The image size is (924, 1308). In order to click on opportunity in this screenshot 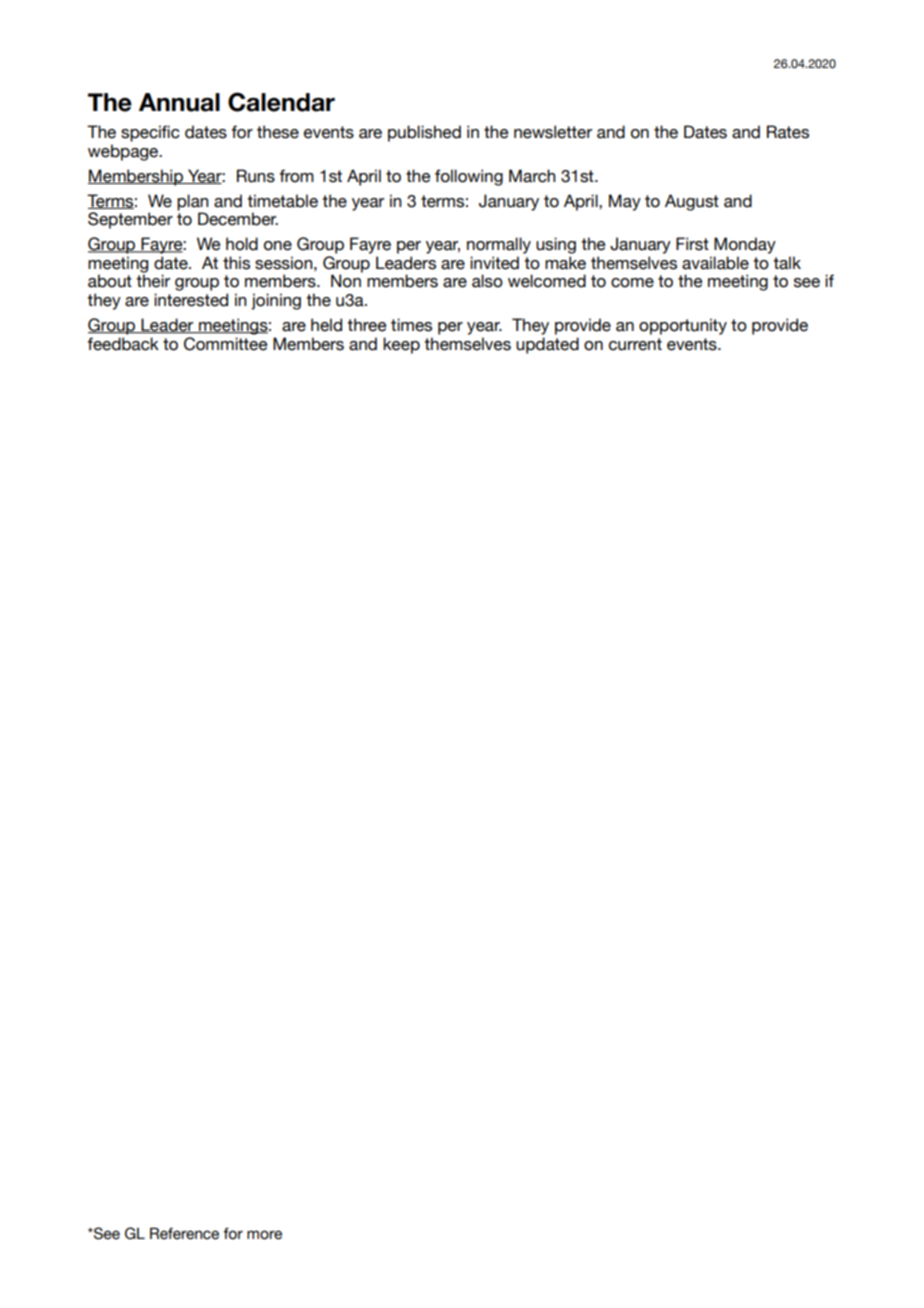, I will do `click(683, 326)`.
